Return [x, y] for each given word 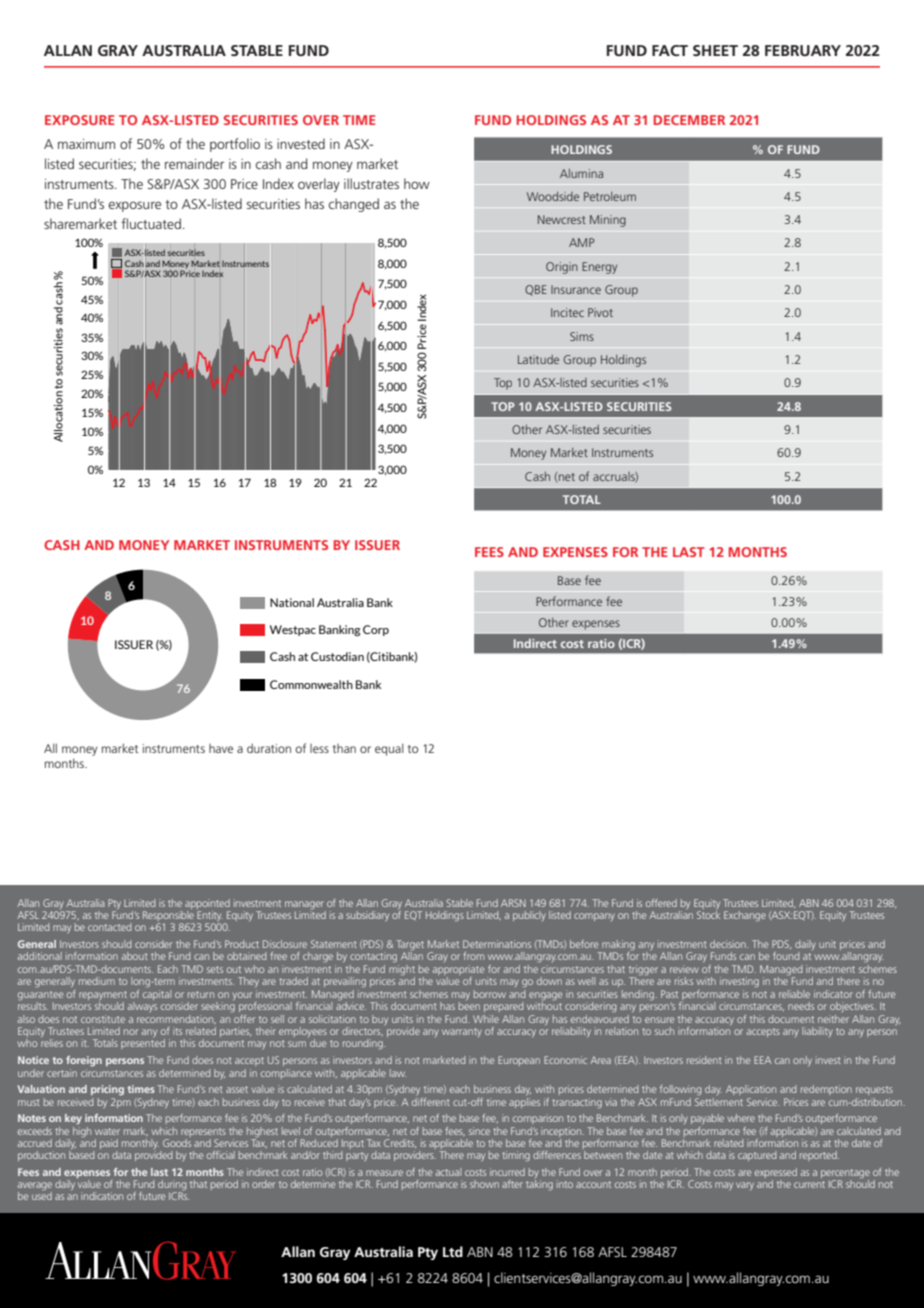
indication [102, 1196]
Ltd [453, 1251]
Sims [582, 336]
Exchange [745, 916]
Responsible [168, 914]
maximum [86, 144]
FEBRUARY [803, 50]
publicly [529, 916]
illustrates [371, 183]
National [292, 602]
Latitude [538, 359]
